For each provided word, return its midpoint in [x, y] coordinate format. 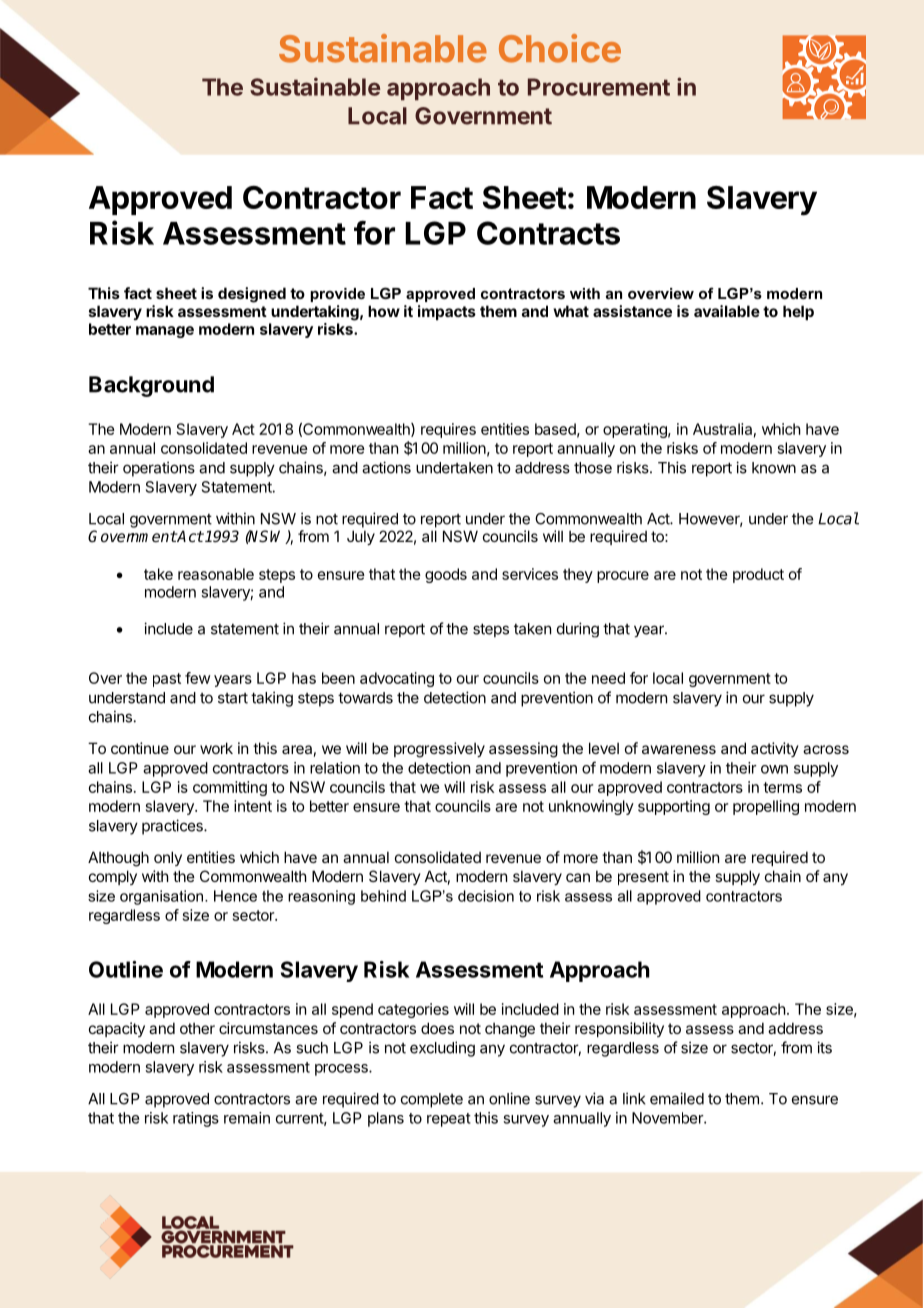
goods [446, 575]
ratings [196, 1119]
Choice [560, 48]
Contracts [548, 233]
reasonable [216, 574]
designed [252, 295]
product [758, 575]
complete [432, 1100]
